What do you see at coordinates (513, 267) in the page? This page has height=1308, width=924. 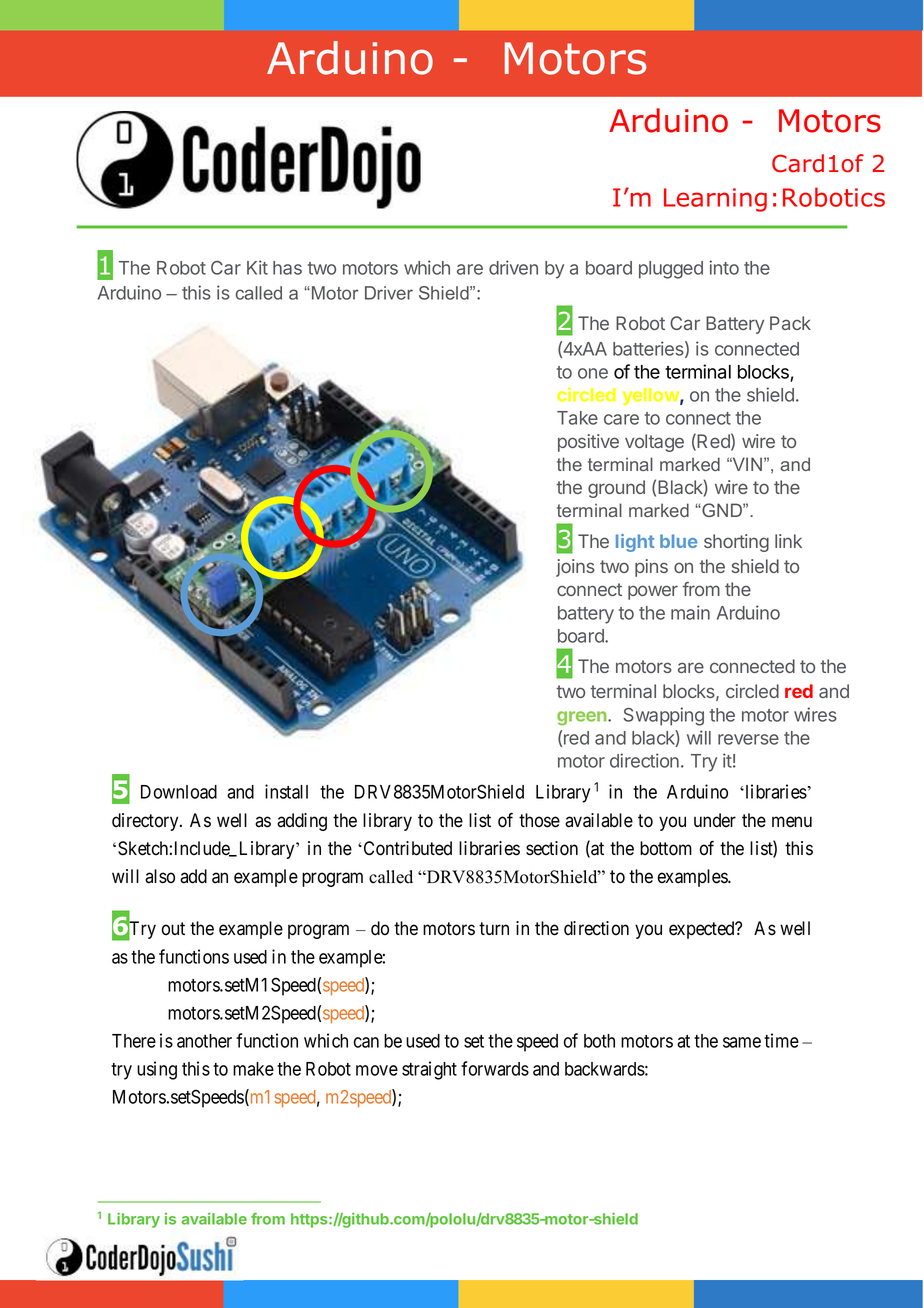 I see `driven` at bounding box center [513, 267].
